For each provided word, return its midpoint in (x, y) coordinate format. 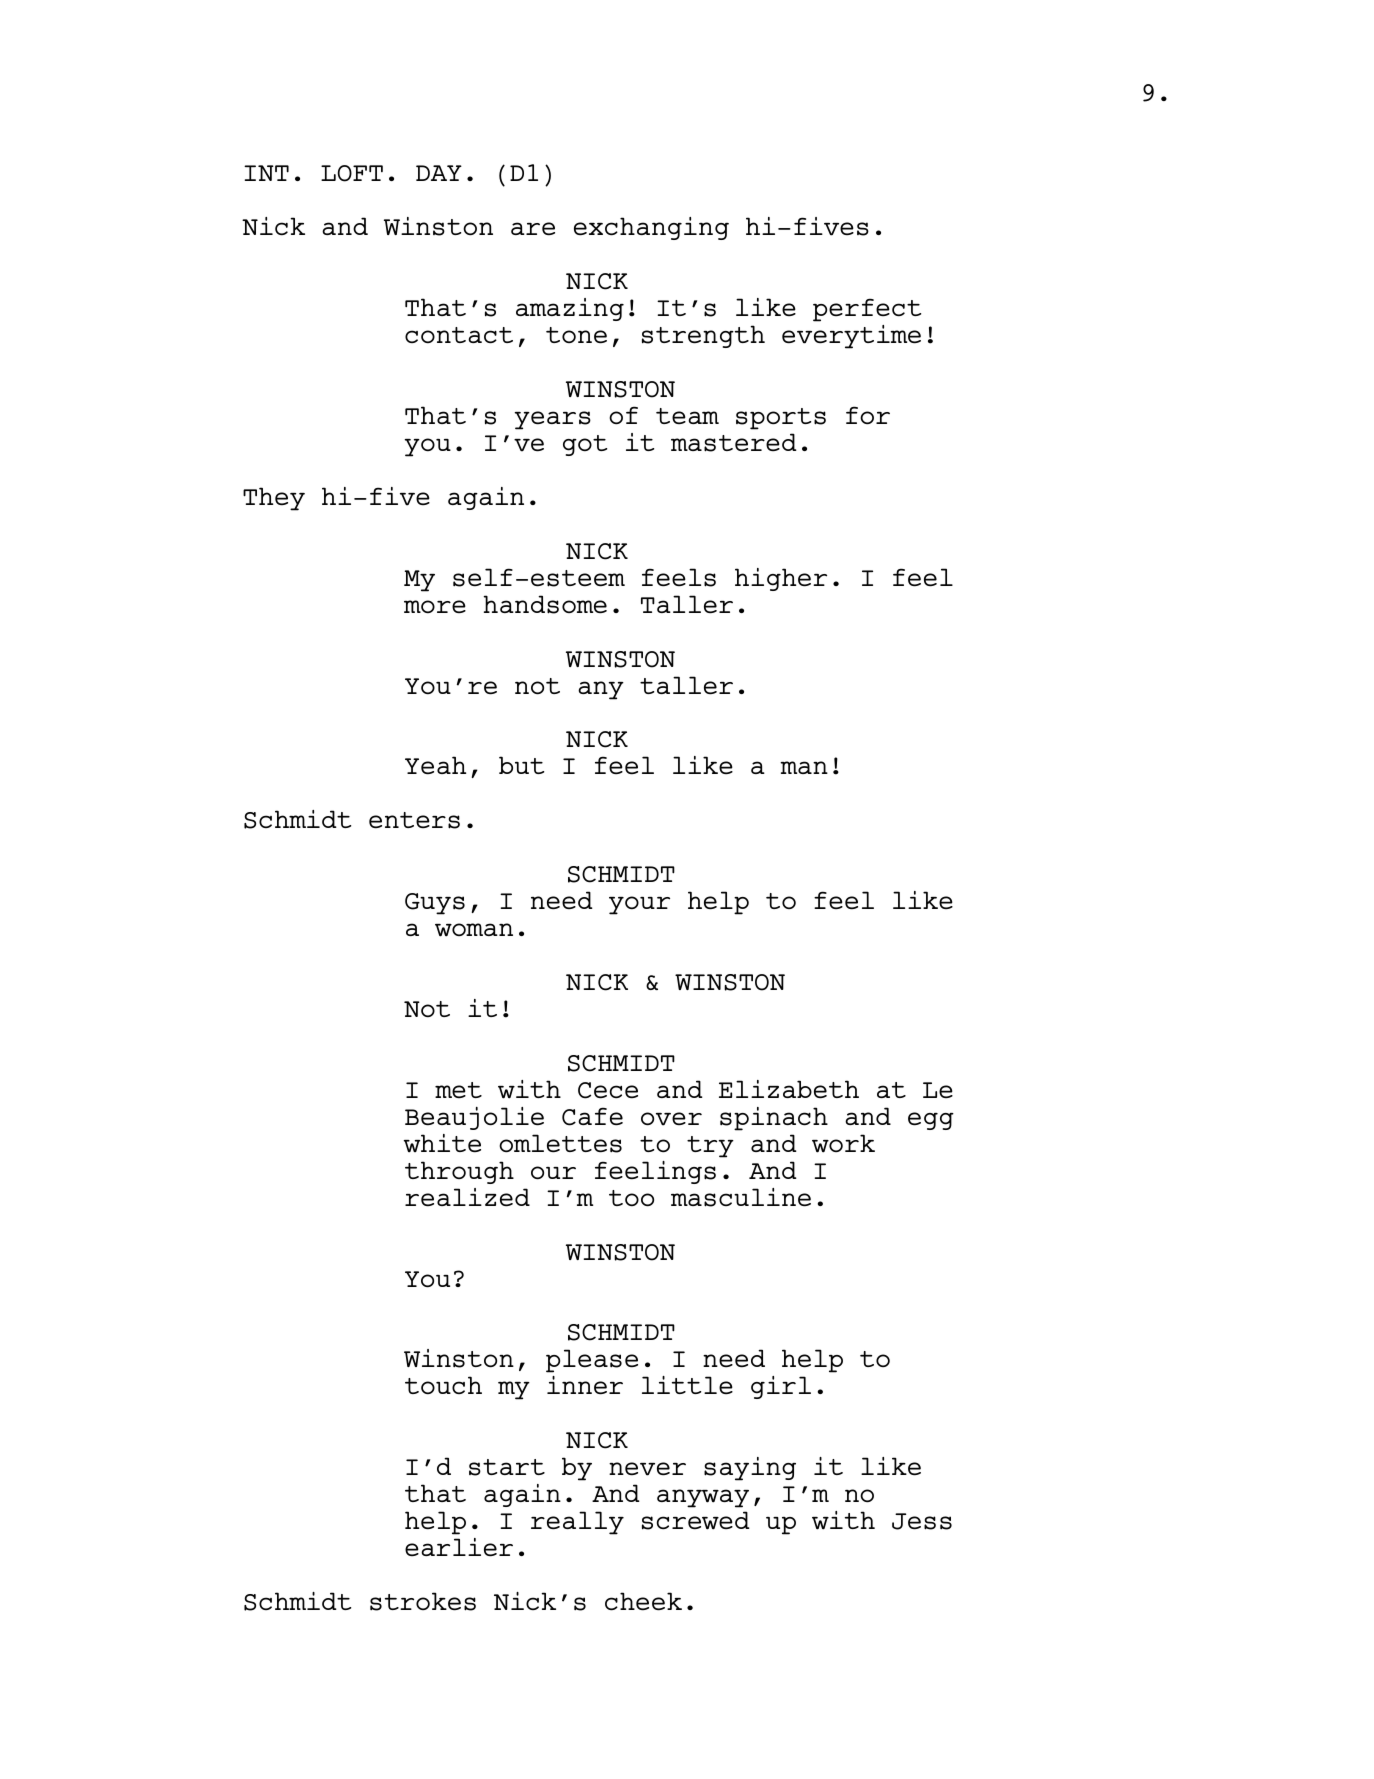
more (435, 606)
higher (781, 579)
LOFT (352, 173)
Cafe (592, 1116)
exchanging (651, 228)
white (442, 1143)
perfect (867, 310)
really (577, 1523)
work (843, 1143)
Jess (922, 1521)
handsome (545, 604)
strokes (423, 1601)
